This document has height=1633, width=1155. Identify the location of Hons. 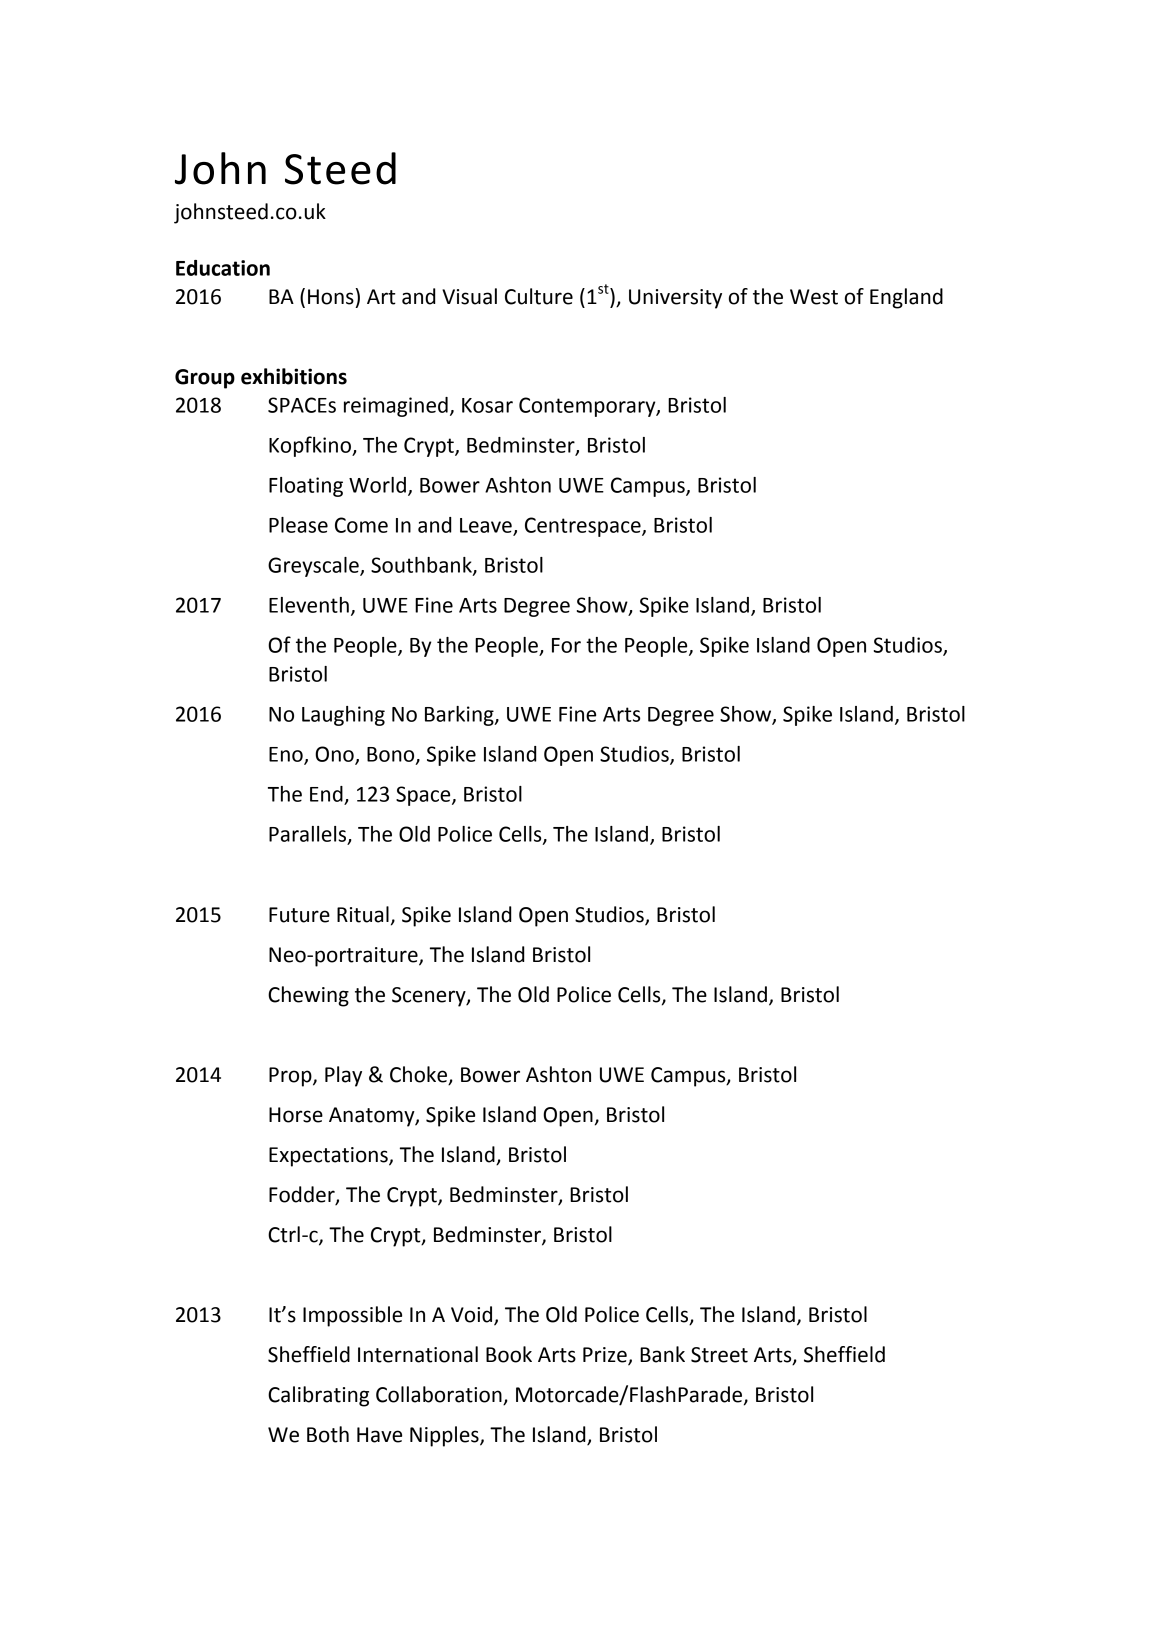
(331, 297).
